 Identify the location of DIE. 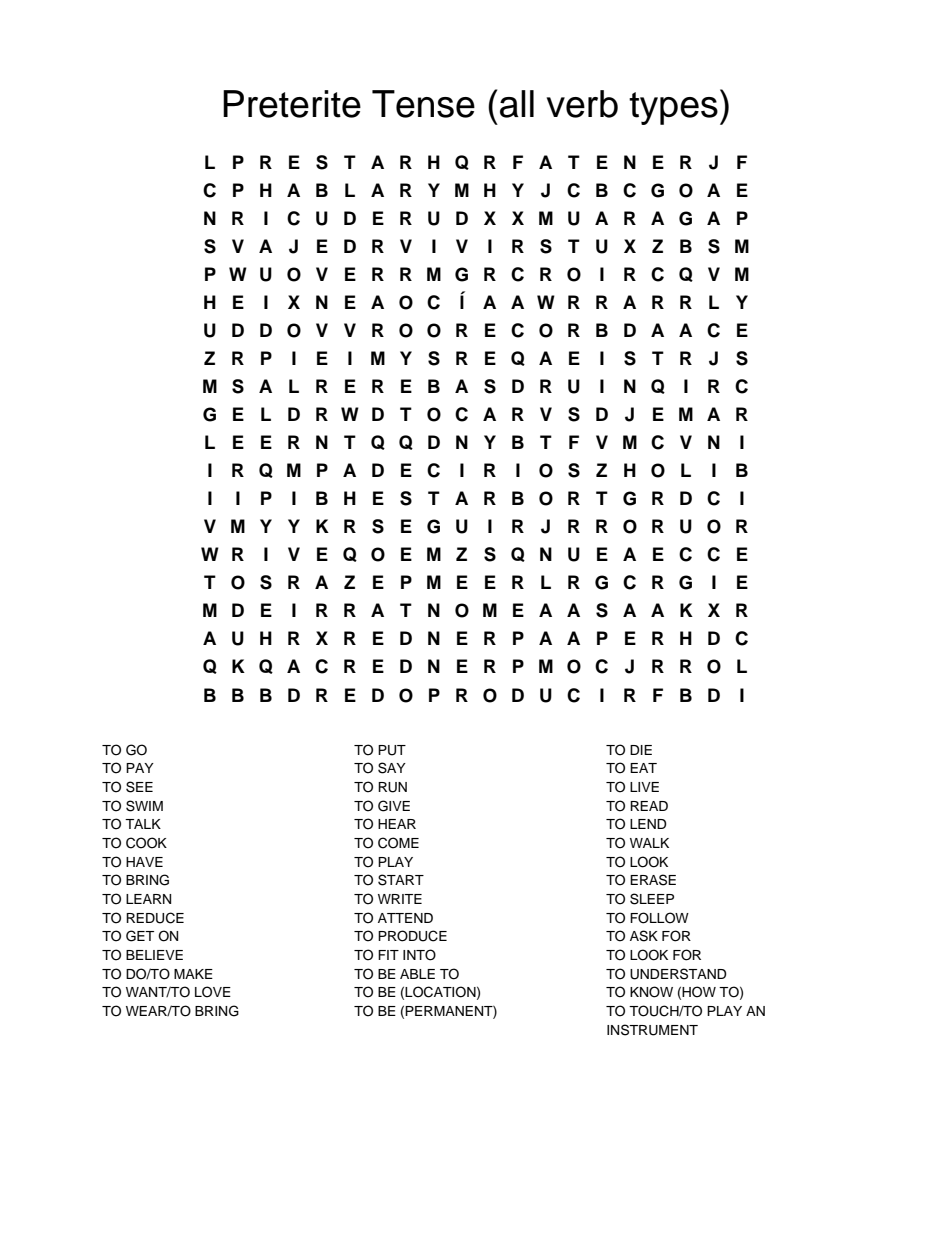
(641, 750).
